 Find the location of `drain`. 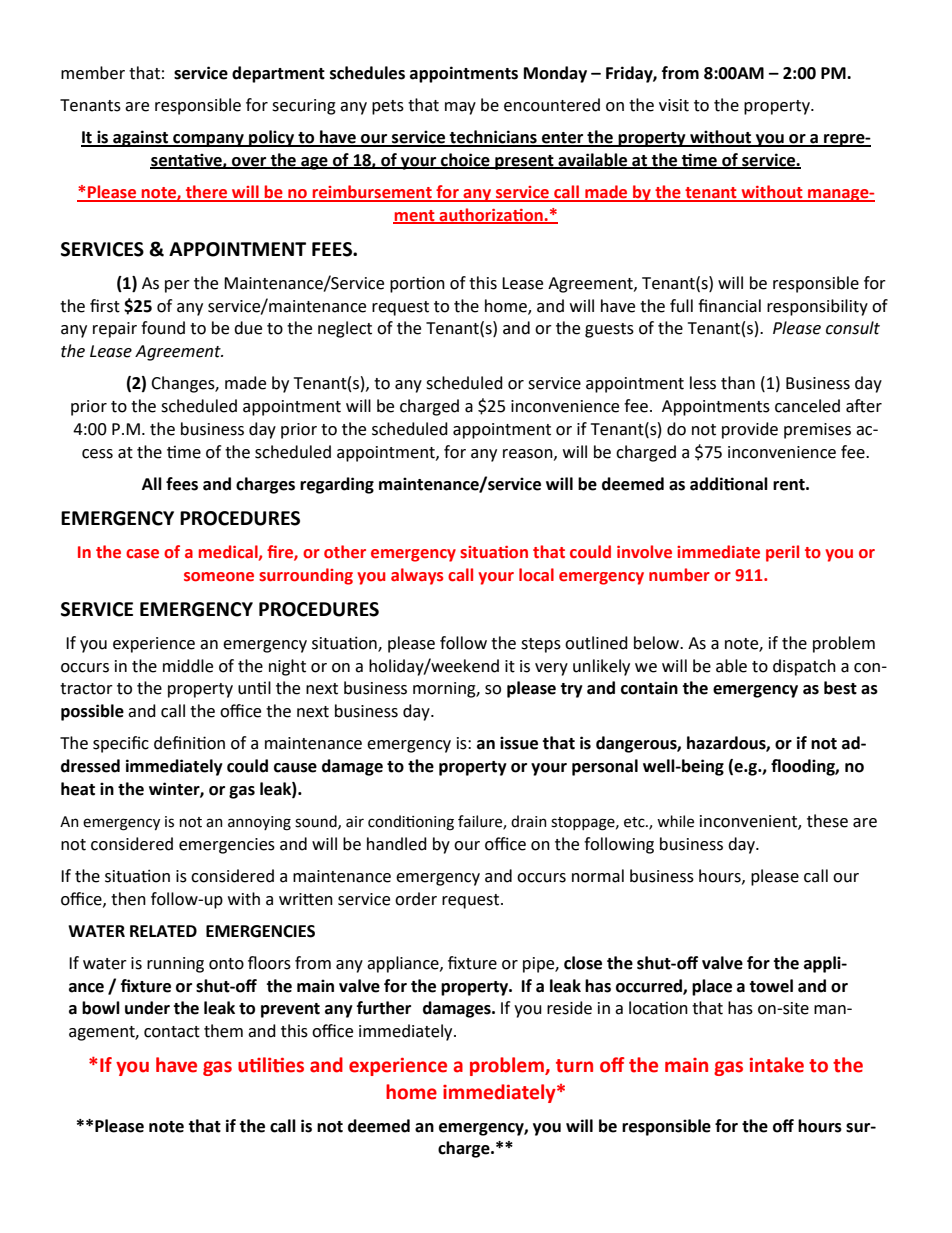

drain is located at coordinates (529, 821).
